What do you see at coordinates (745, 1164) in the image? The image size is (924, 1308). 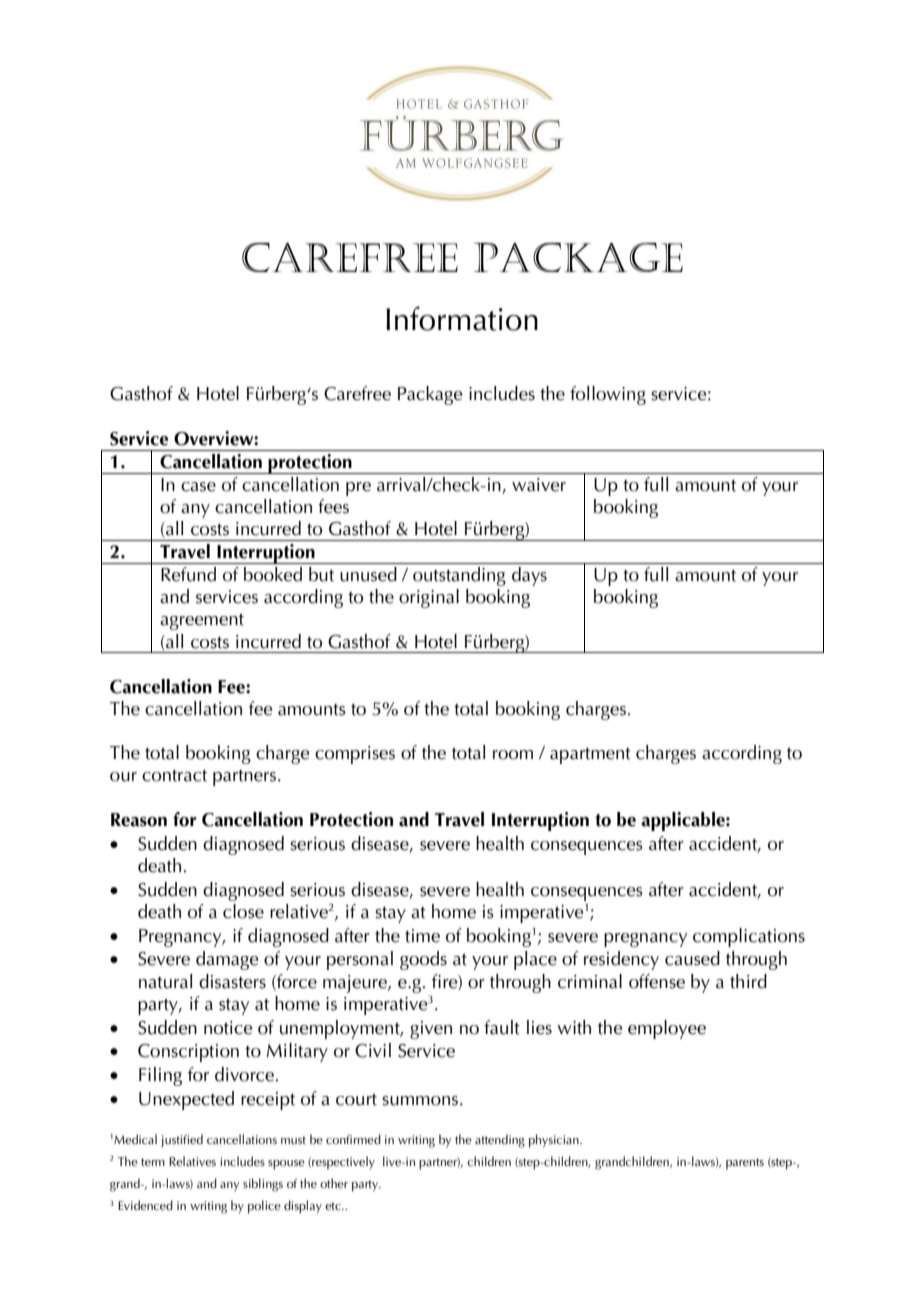 I see `parents` at bounding box center [745, 1164].
